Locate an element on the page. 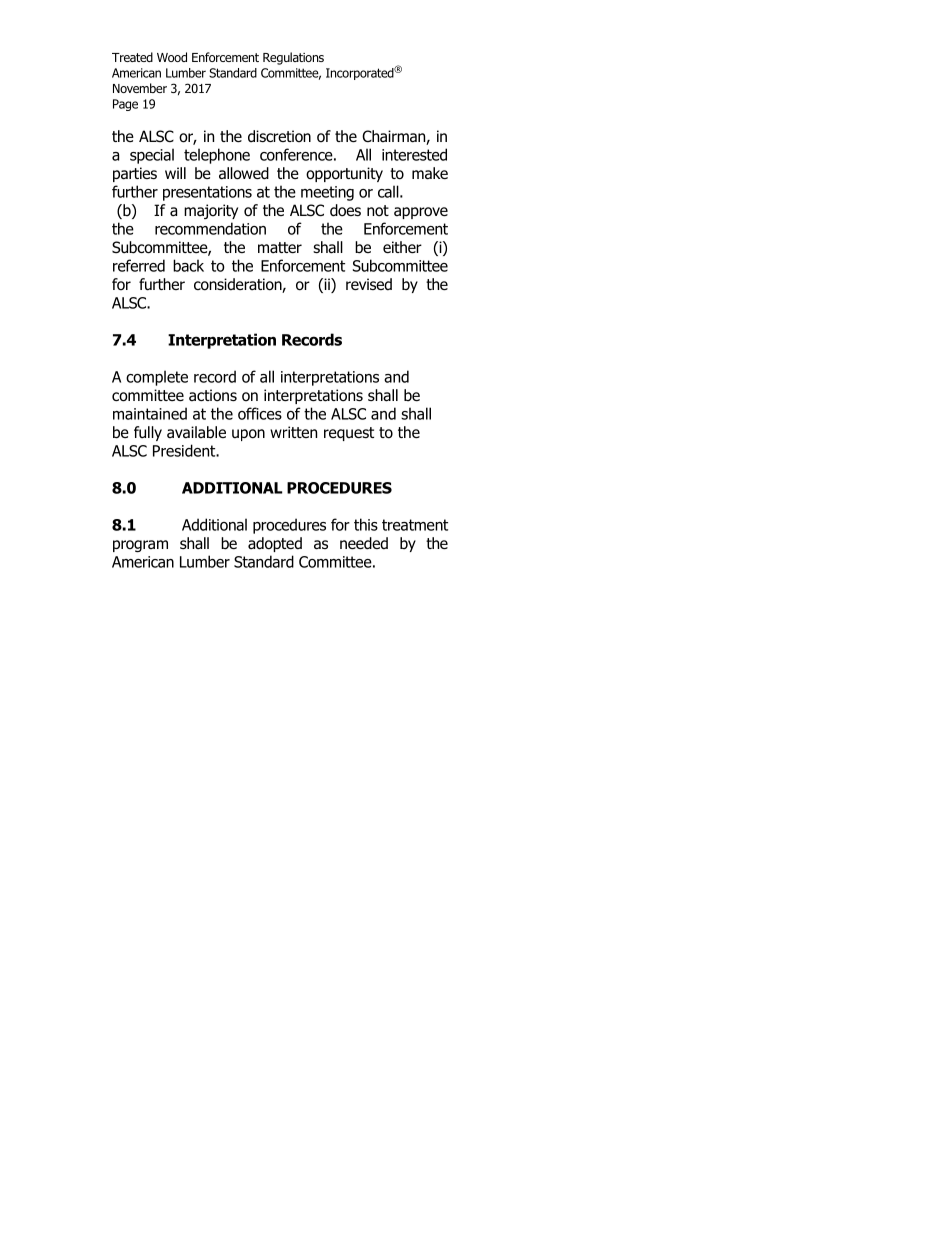  offices is located at coordinates (260, 413).
